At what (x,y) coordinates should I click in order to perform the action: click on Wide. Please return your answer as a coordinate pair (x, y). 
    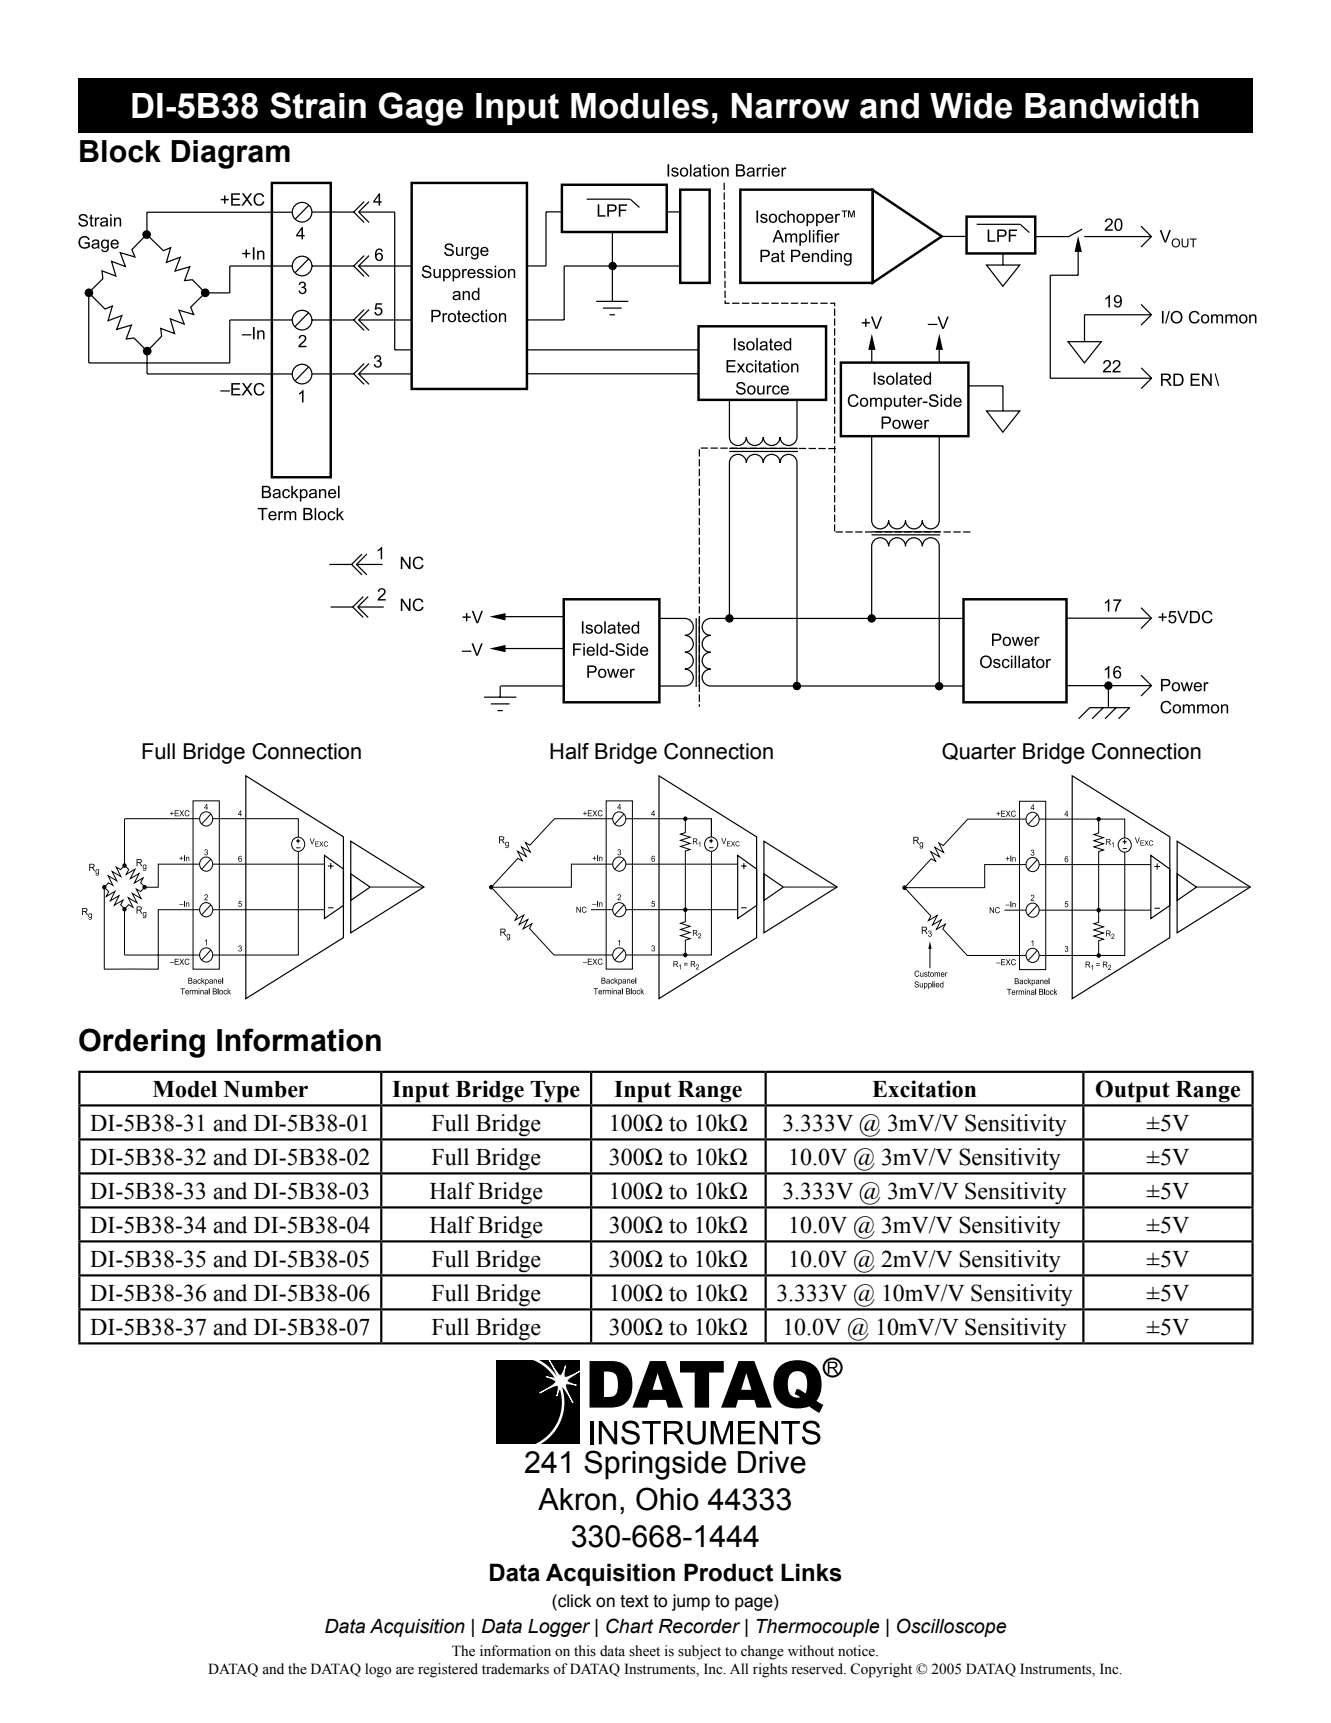
    Looking at the image, I should click on (971, 106).
